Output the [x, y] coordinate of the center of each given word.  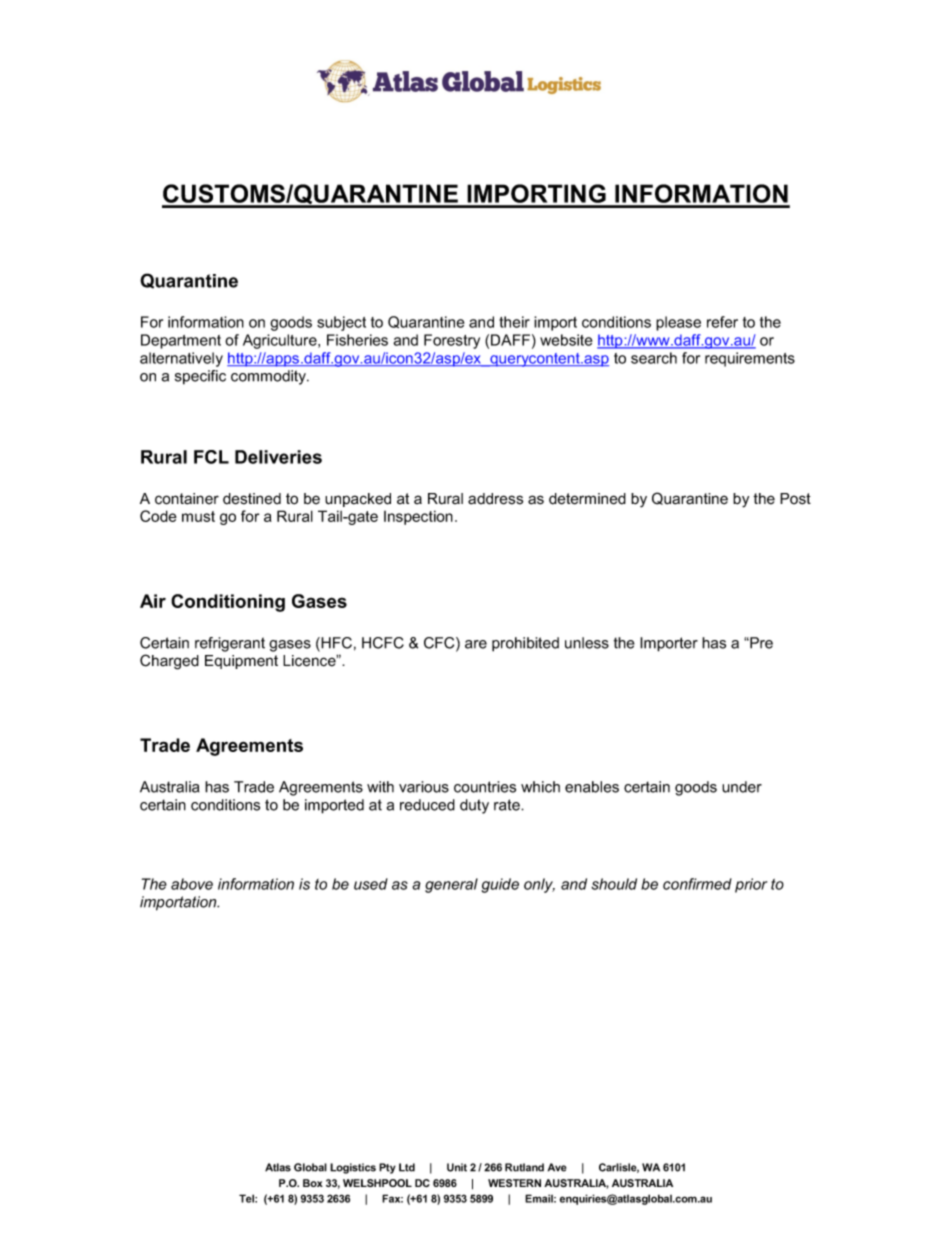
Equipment [241, 662]
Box [313, 1183]
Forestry [452, 341]
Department [181, 341]
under [742, 787]
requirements [750, 359]
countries [485, 787]
